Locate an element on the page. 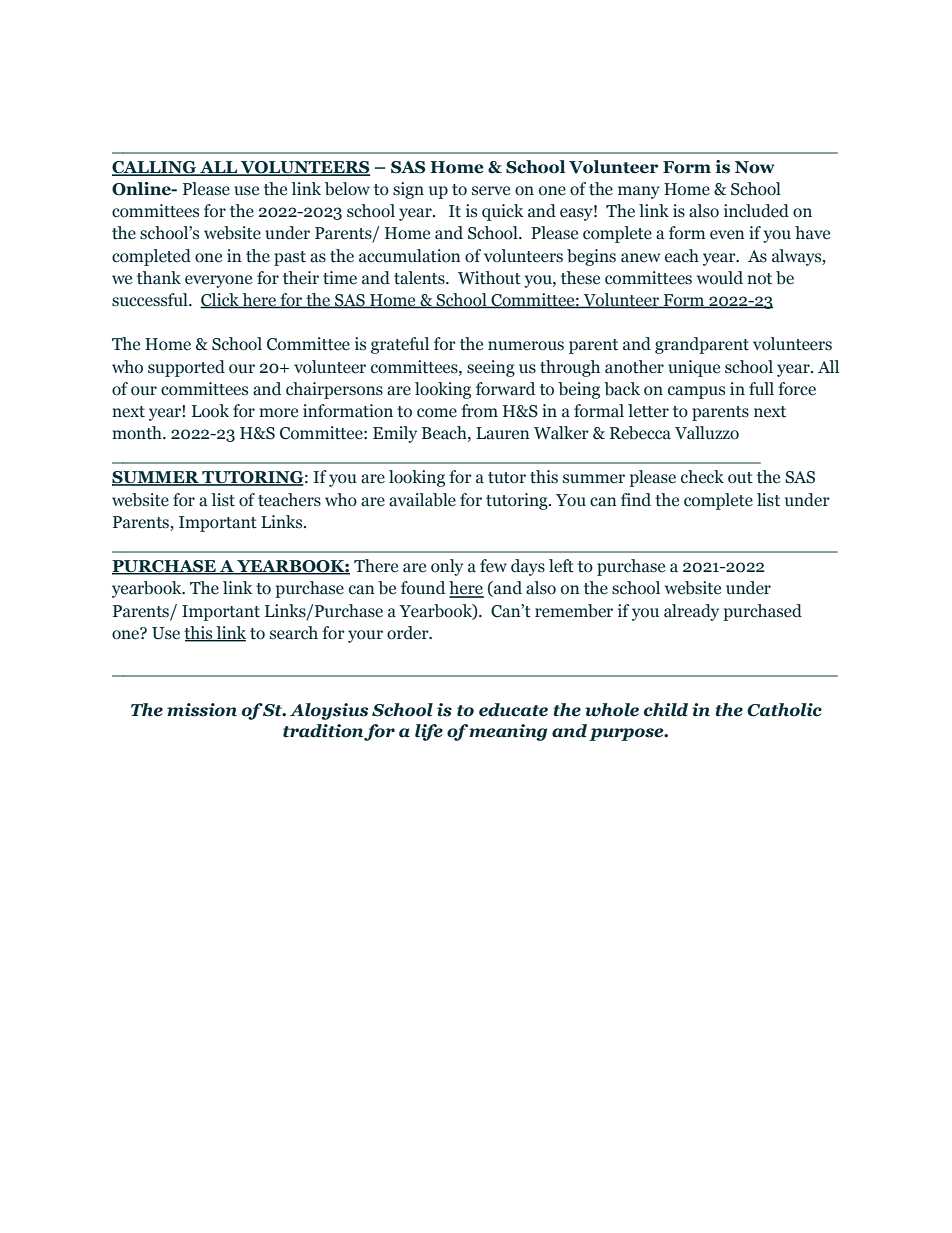 This page has height=1233, width=952. Now is located at coordinates (755, 167).
